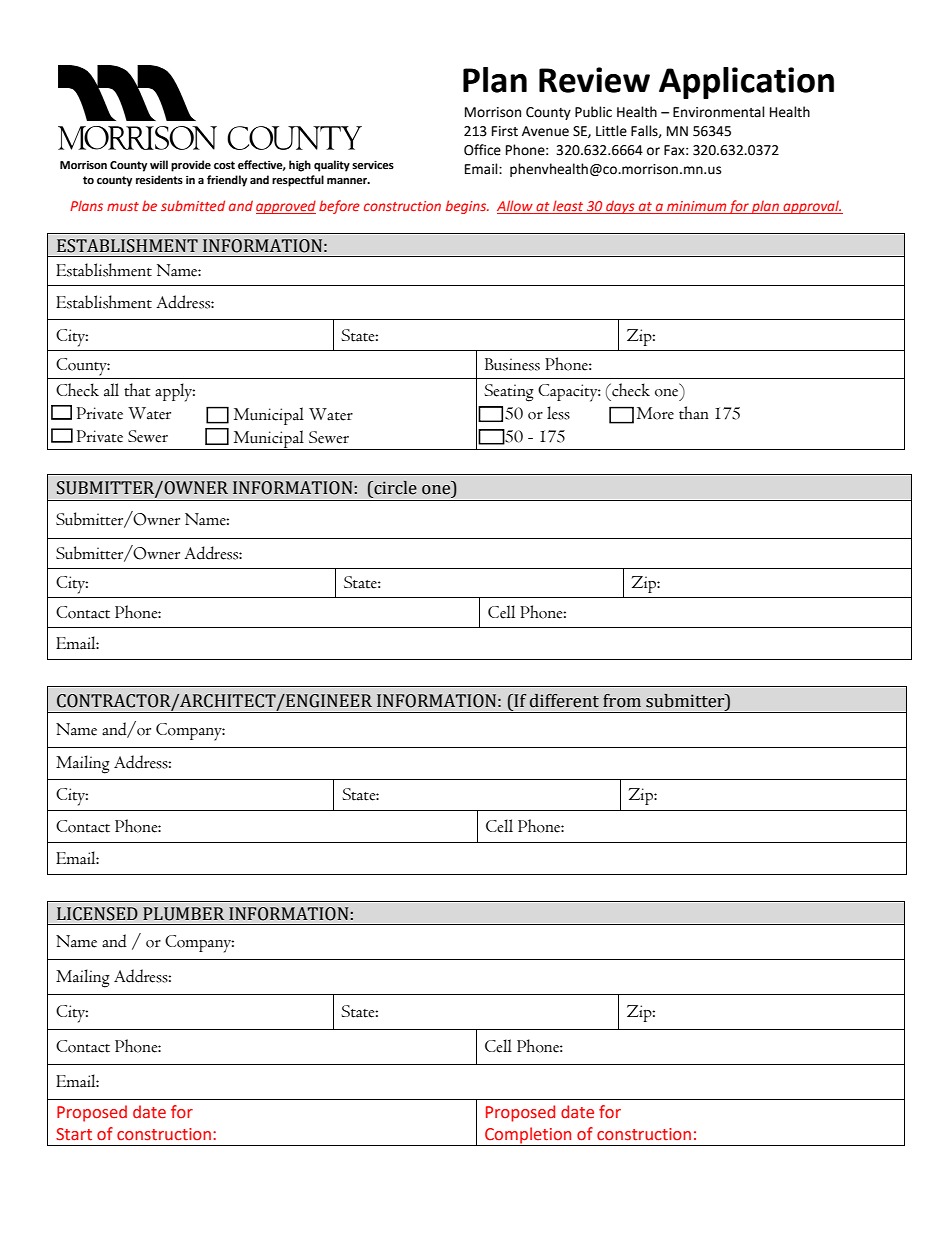 This screenshot has width=952, height=1233. Describe the element at coordinates (509, 393) in the screenshot. I see `Seating` at that location.
